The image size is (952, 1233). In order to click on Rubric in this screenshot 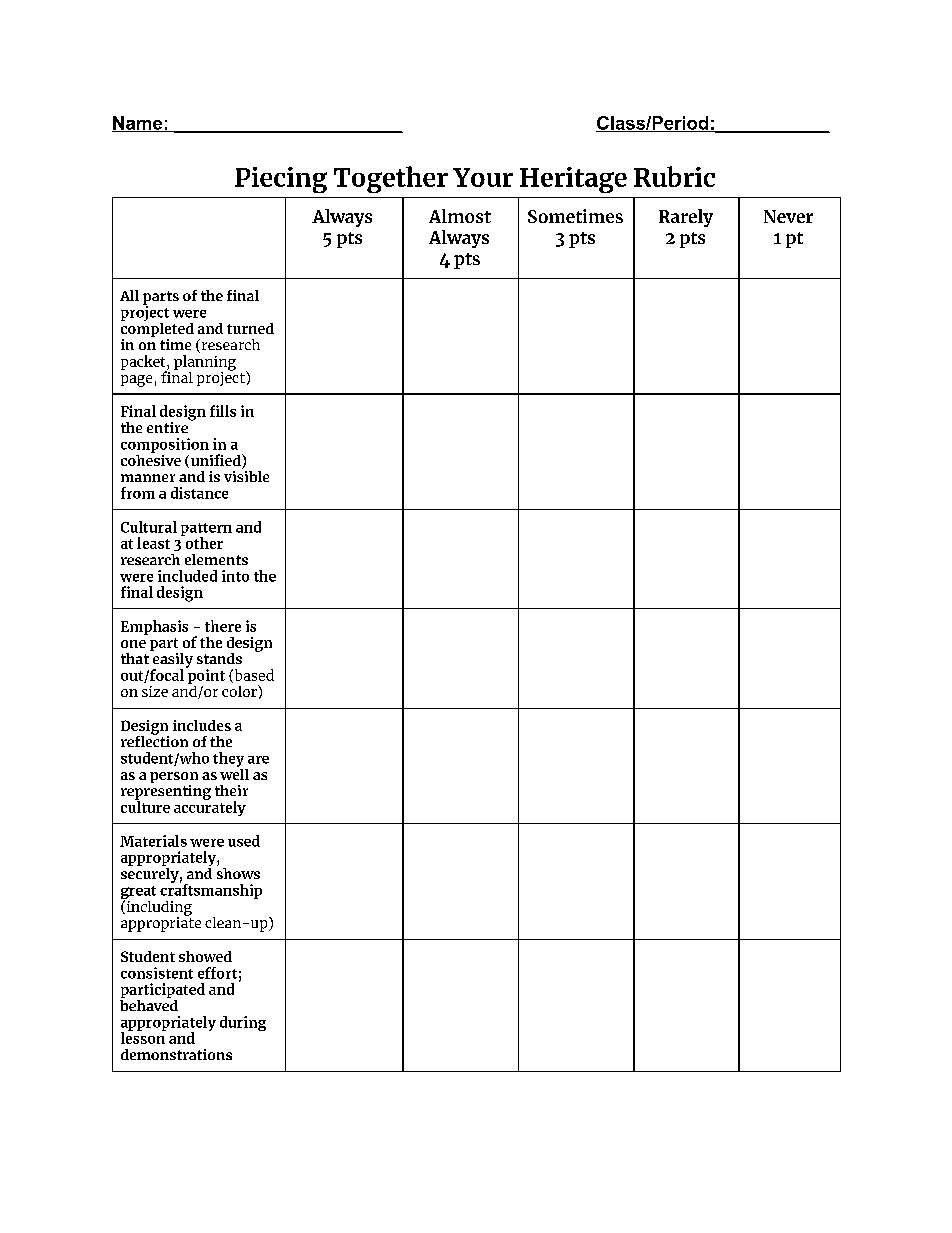, I will do `click(674, 176)`.
